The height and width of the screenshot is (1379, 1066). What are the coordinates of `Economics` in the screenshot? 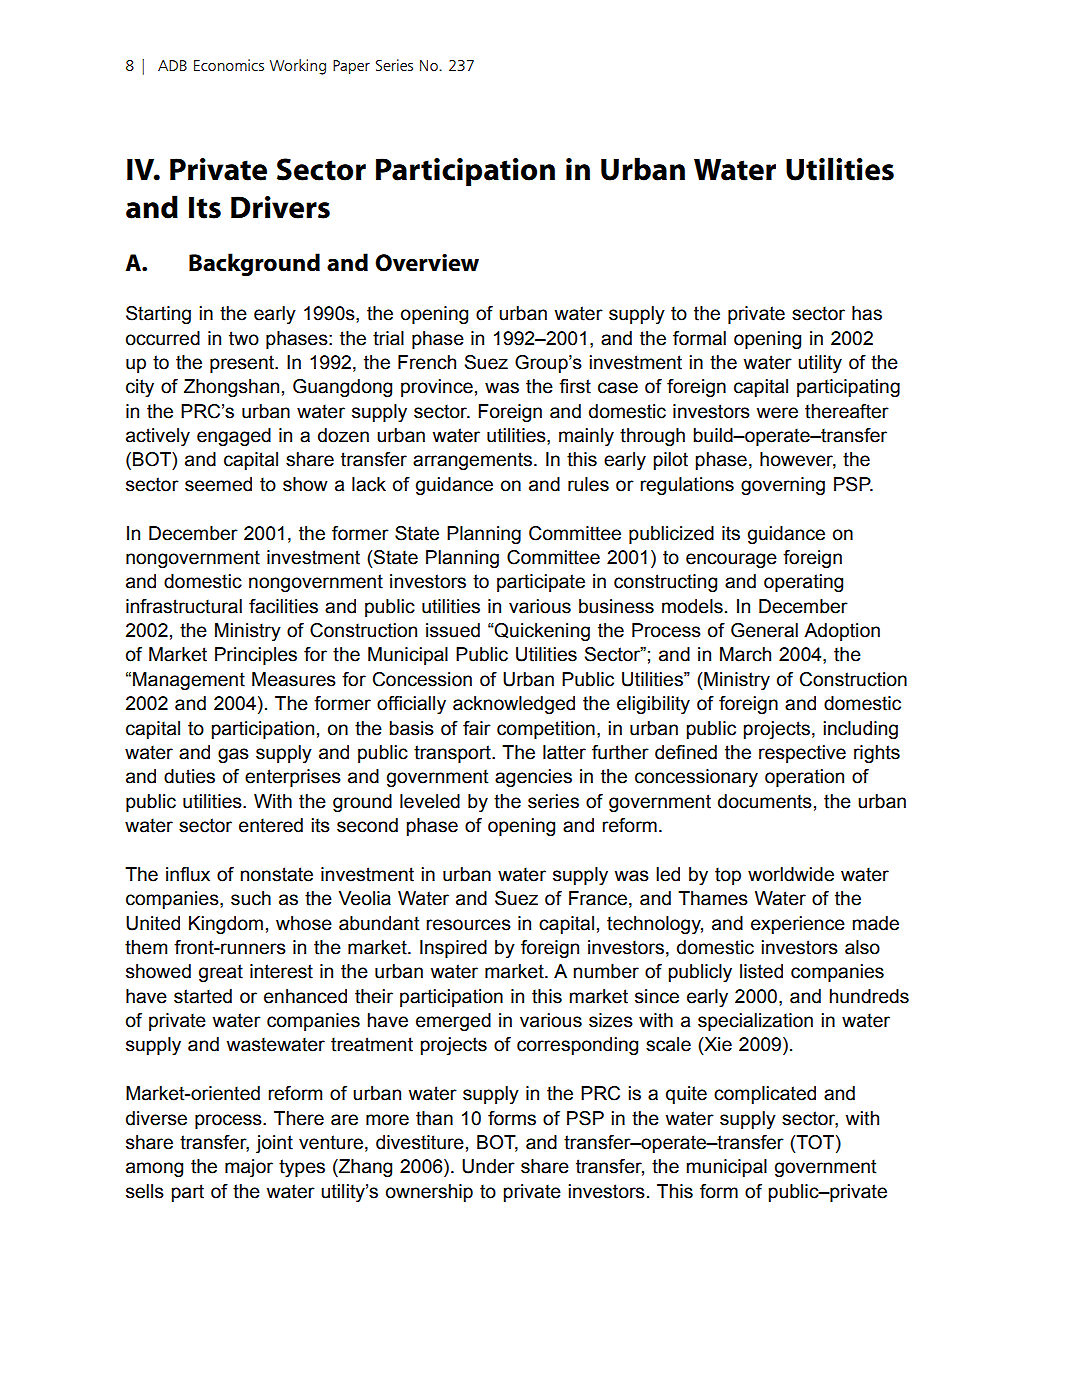 It's located at (229, 65).
